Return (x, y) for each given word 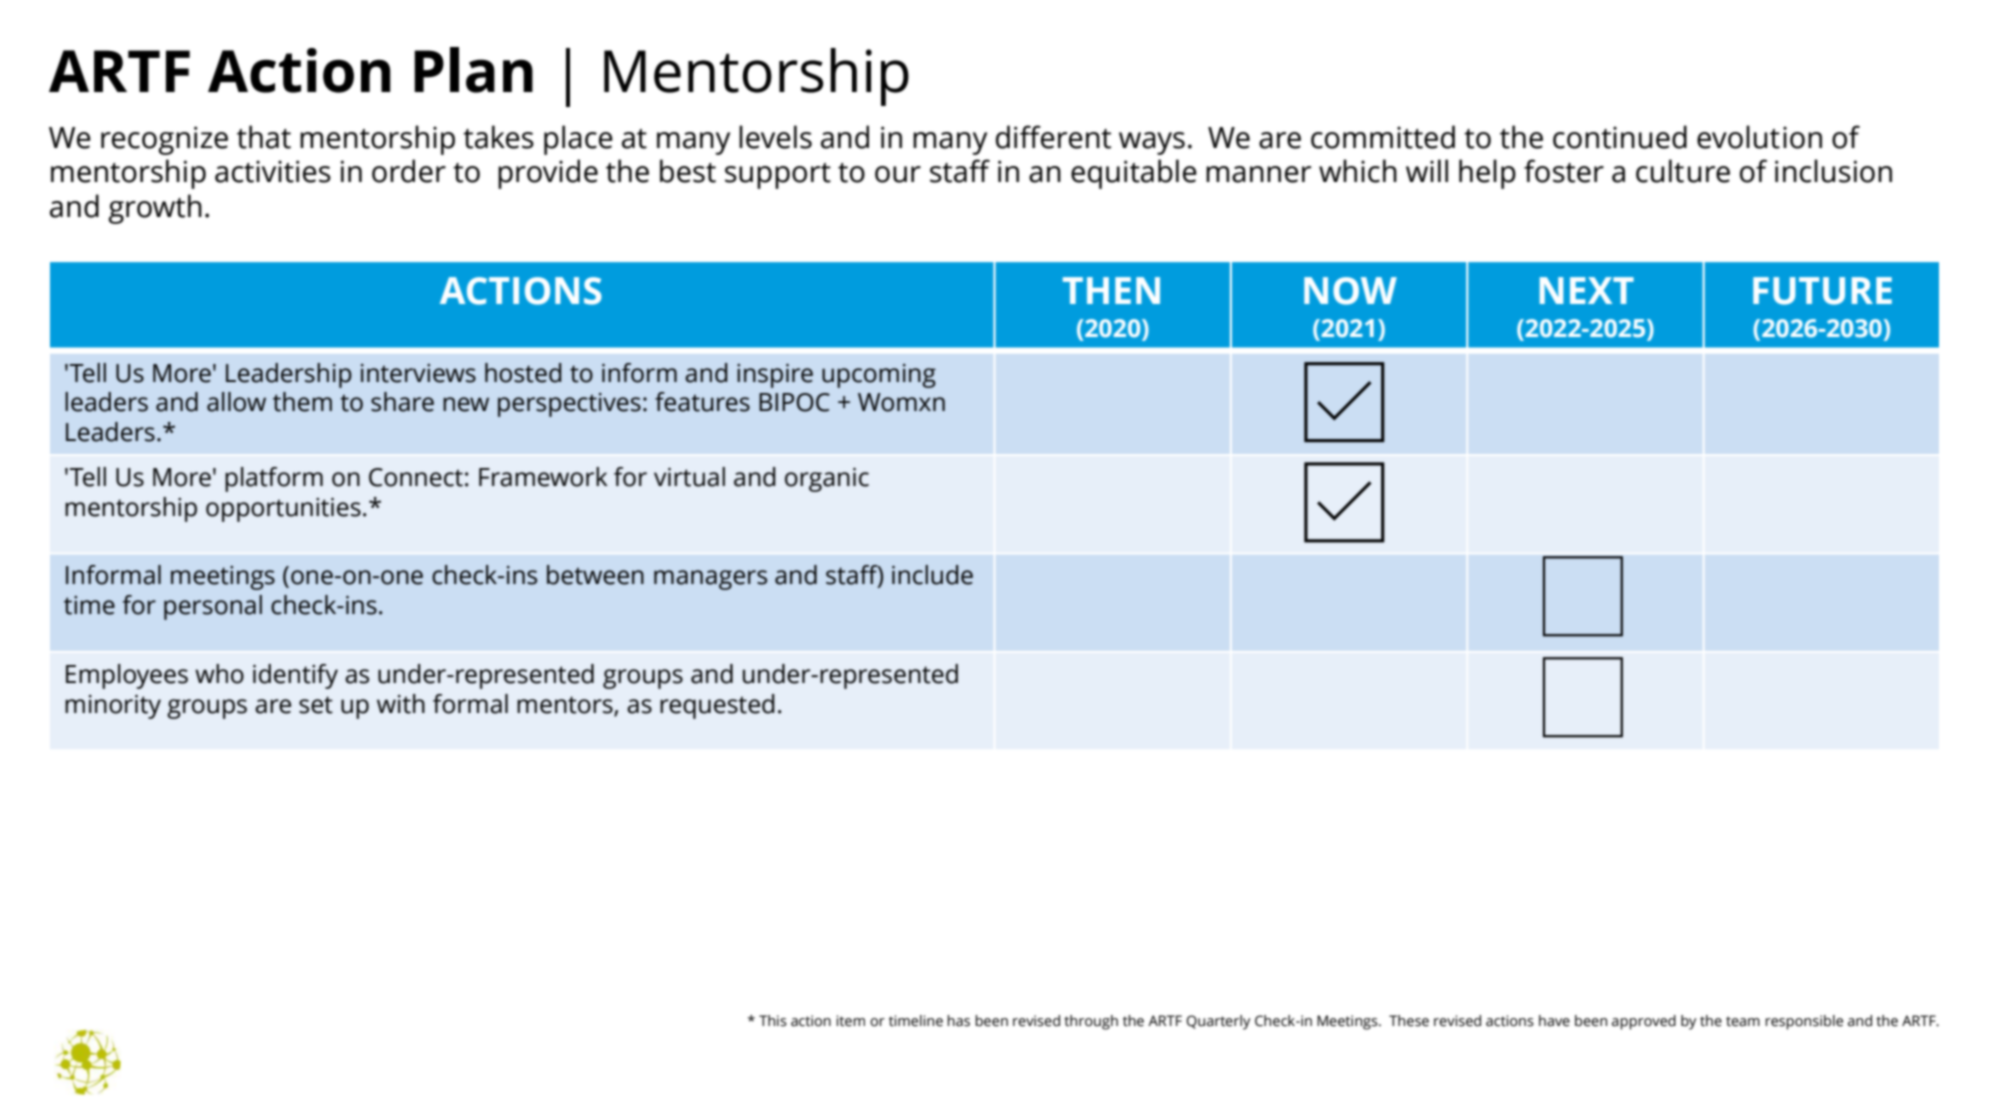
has (958, 1021)
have (1554, 1021)
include (932, 575)
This (773, 1021)
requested (717, 706)
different (1053, 137)
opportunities (283, 510)
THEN (1111, 290)
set (316, 705)
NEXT (1587, 290)
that (264, 137)
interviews (418, 373)
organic (827, 480)
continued (1620, 137)
